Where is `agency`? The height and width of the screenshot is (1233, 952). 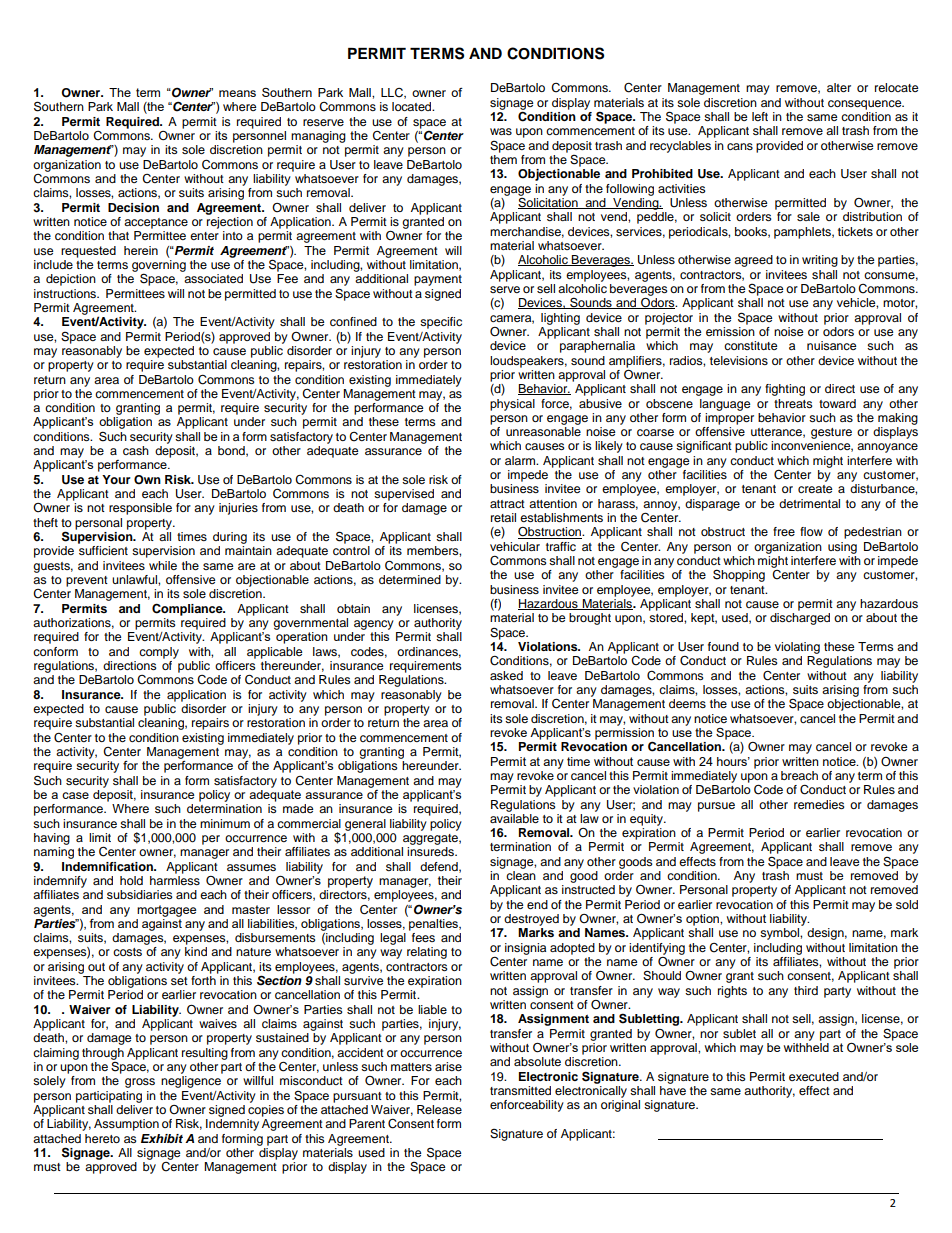 agency is located at coordinates (374, 625).
